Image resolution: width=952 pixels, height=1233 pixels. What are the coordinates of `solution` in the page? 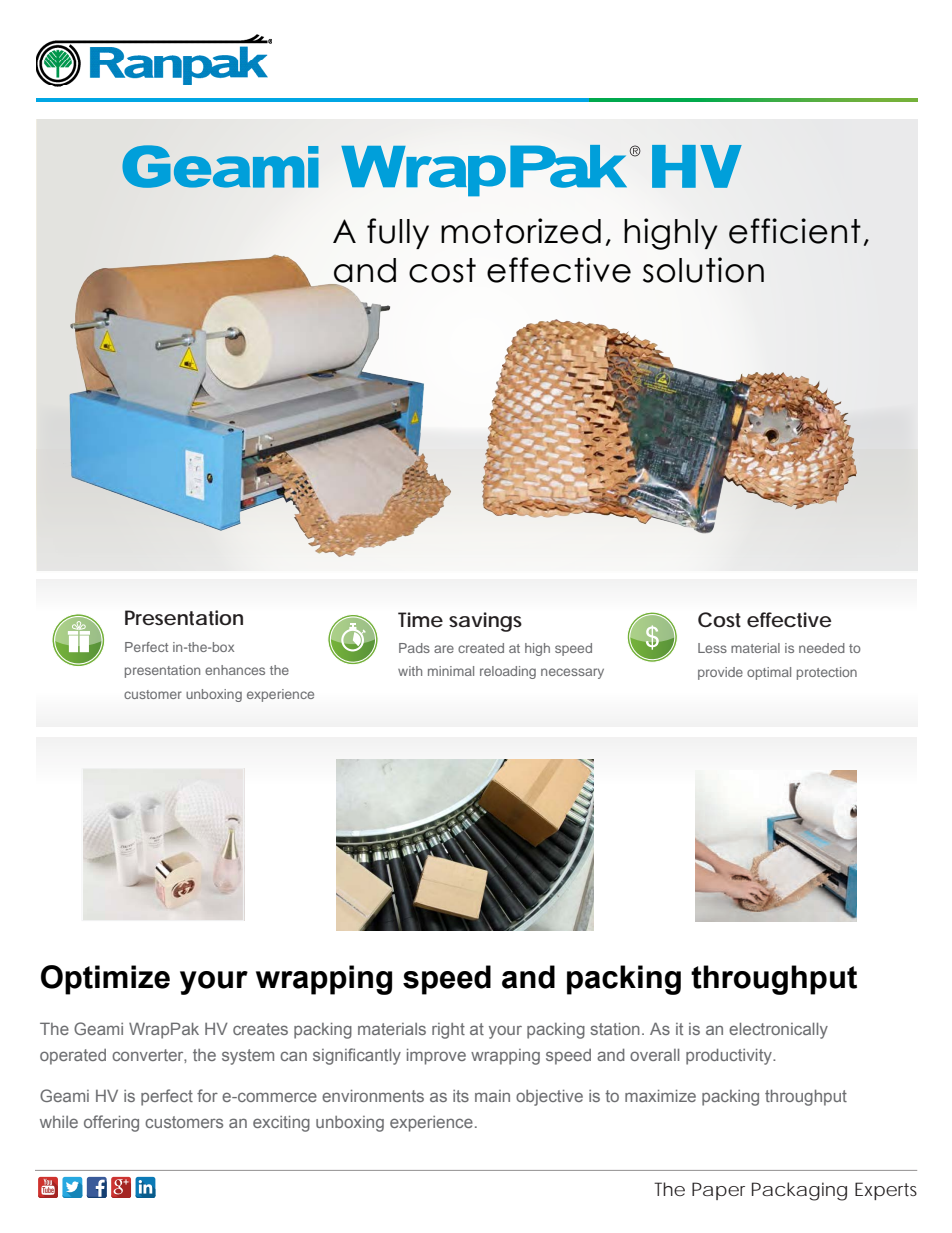 It's located at (703, 270).
